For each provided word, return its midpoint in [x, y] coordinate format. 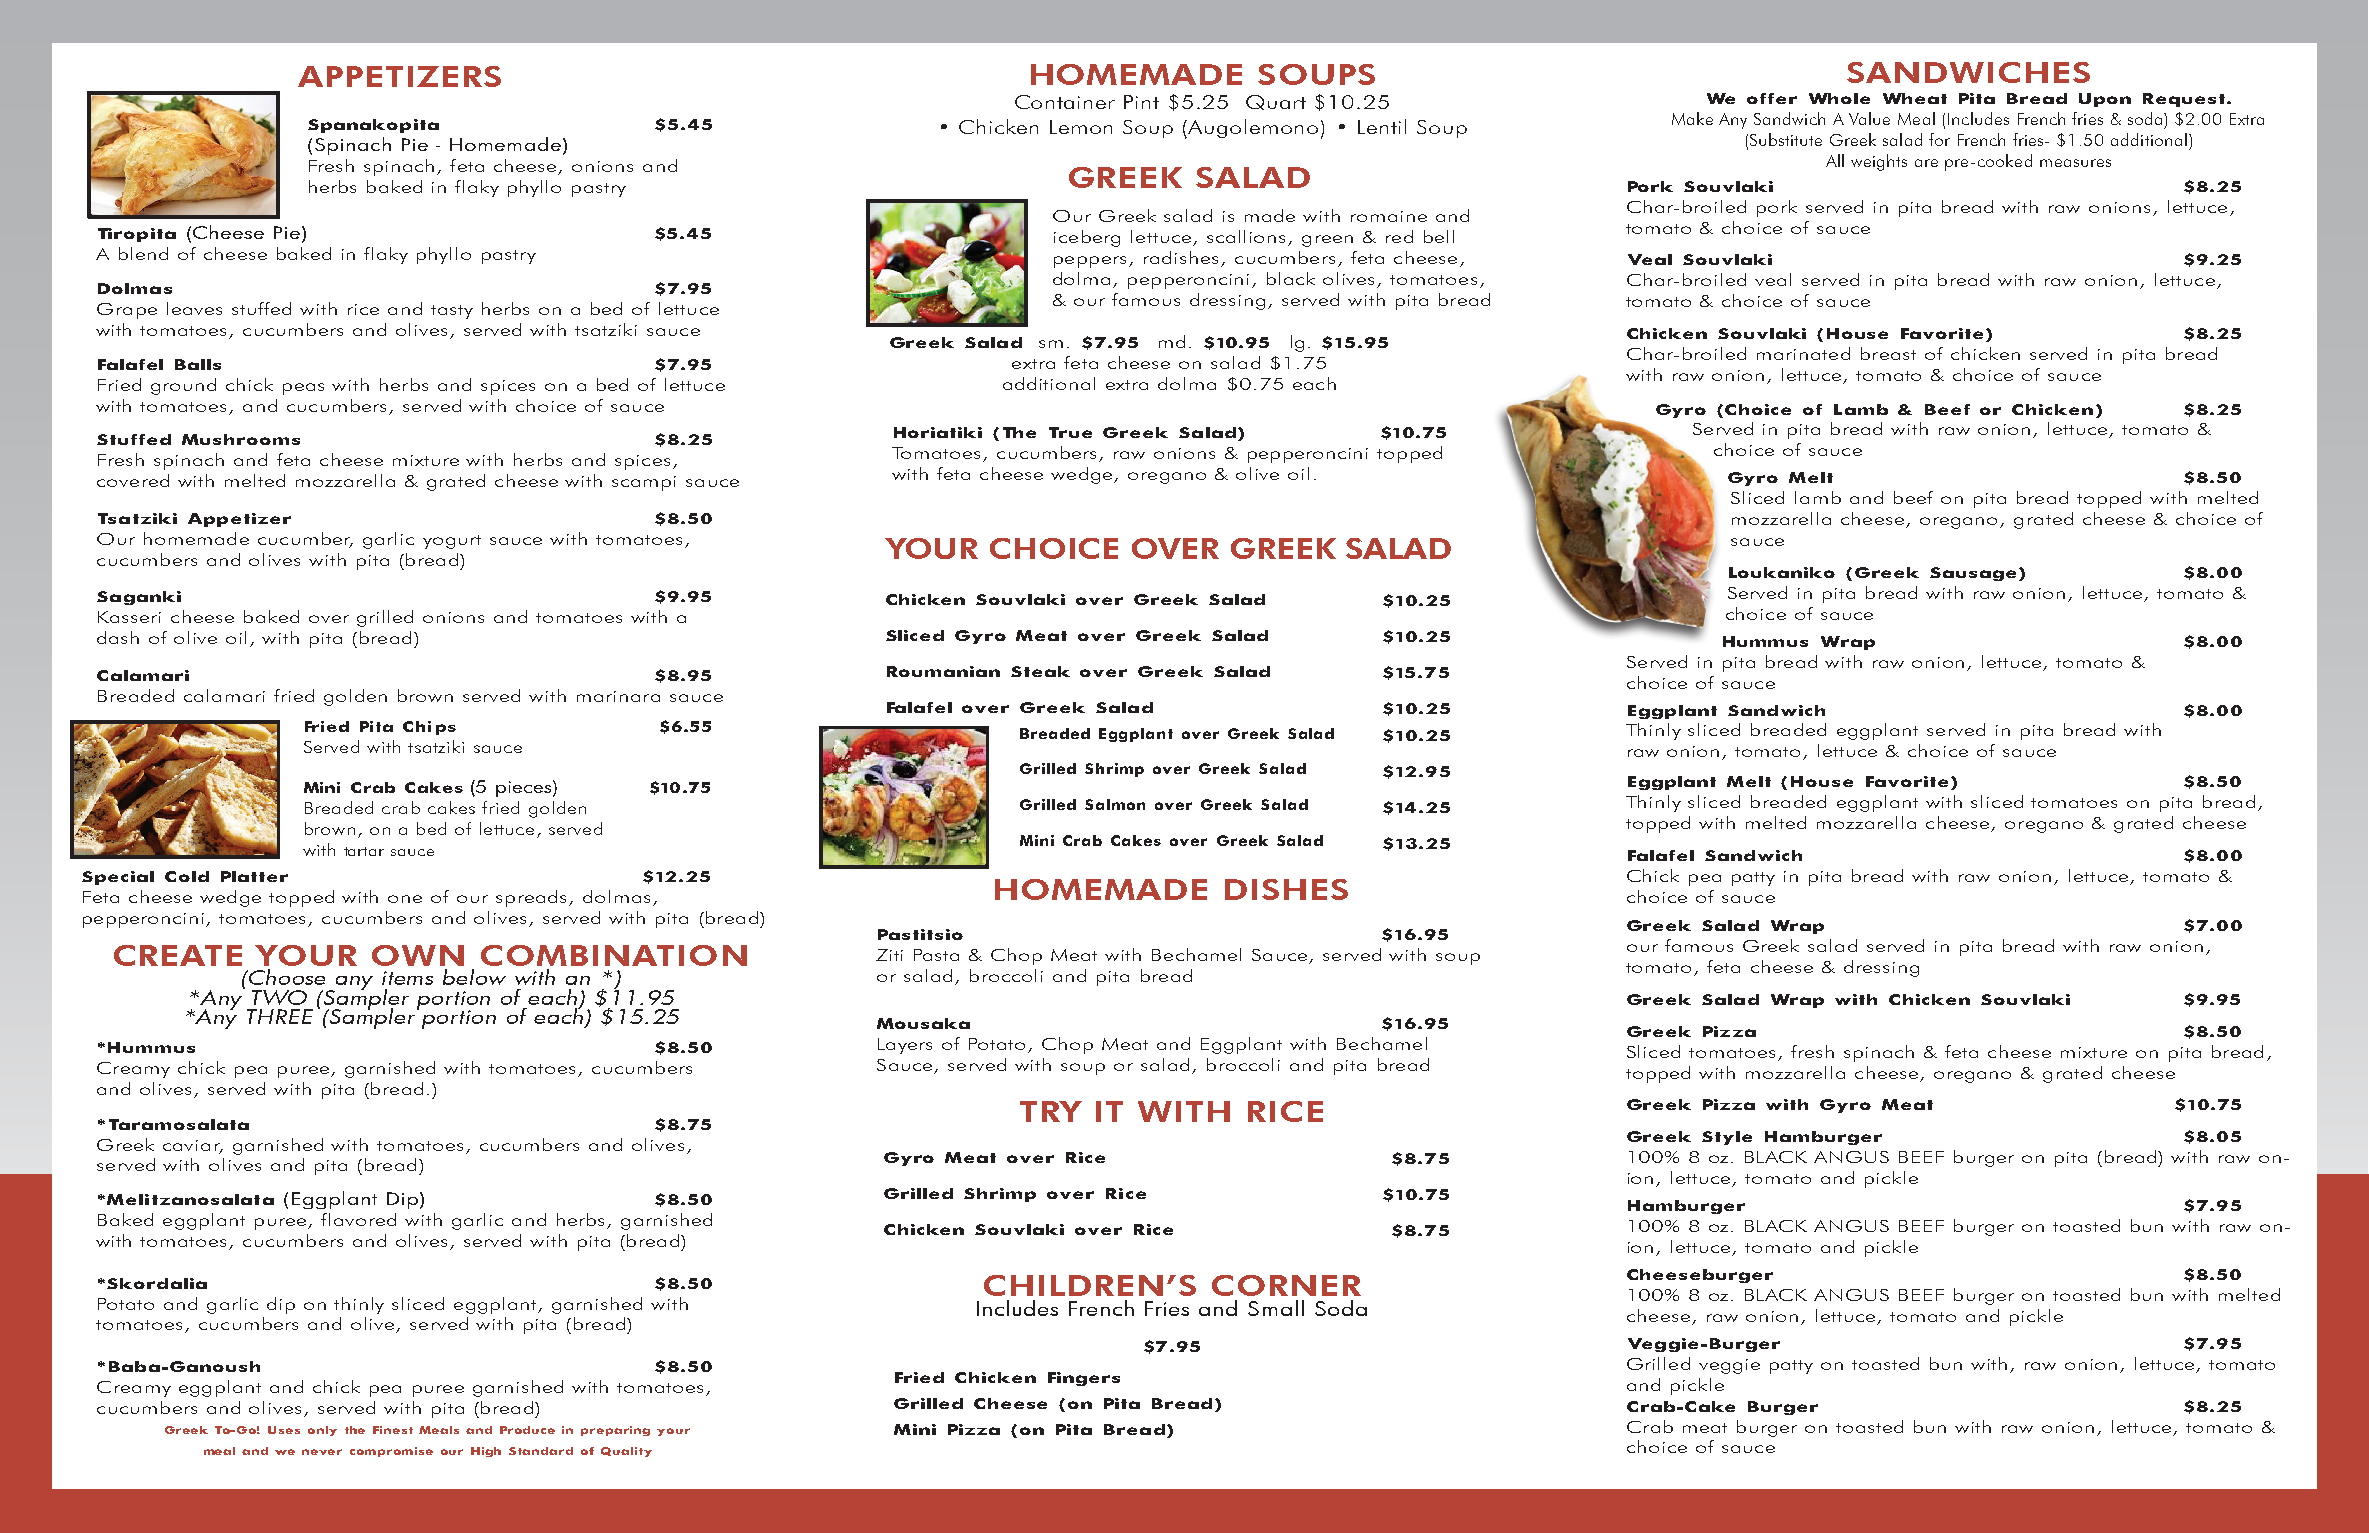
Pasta [936, 955]
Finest [393, 1430]
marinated [1803, 353]
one [405, 899]
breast [1888, 353]
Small [1276, 1308]
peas [303, 389]
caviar [193, 1146]
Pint [1141, 102]
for [1939, 139]
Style [1727, 1138]
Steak [1040, 671]
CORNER [1286, 1285]
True [1070, 432]
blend [143, 253]
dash [118, 637]
